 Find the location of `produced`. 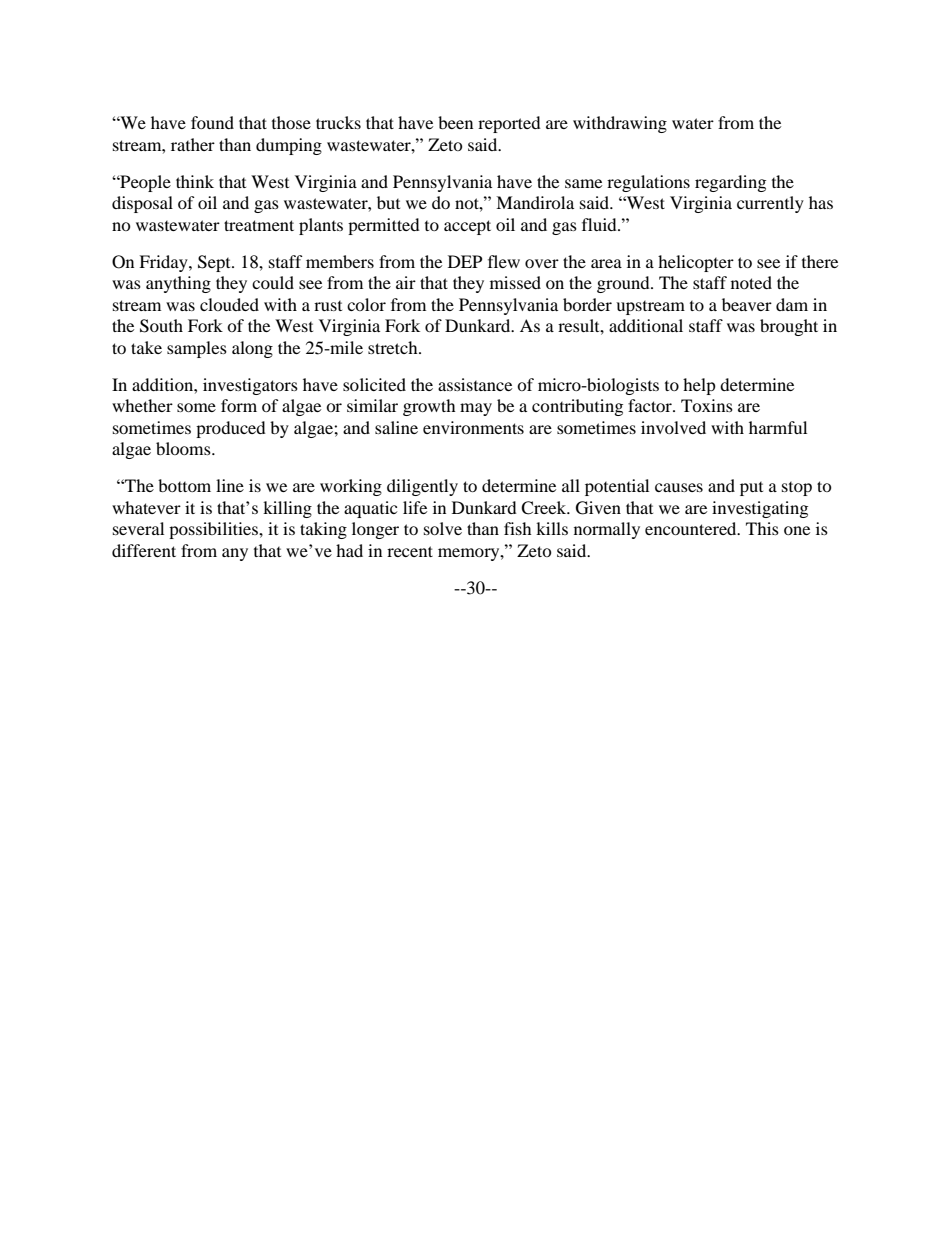

produced is located at coordinates (231, 429).
